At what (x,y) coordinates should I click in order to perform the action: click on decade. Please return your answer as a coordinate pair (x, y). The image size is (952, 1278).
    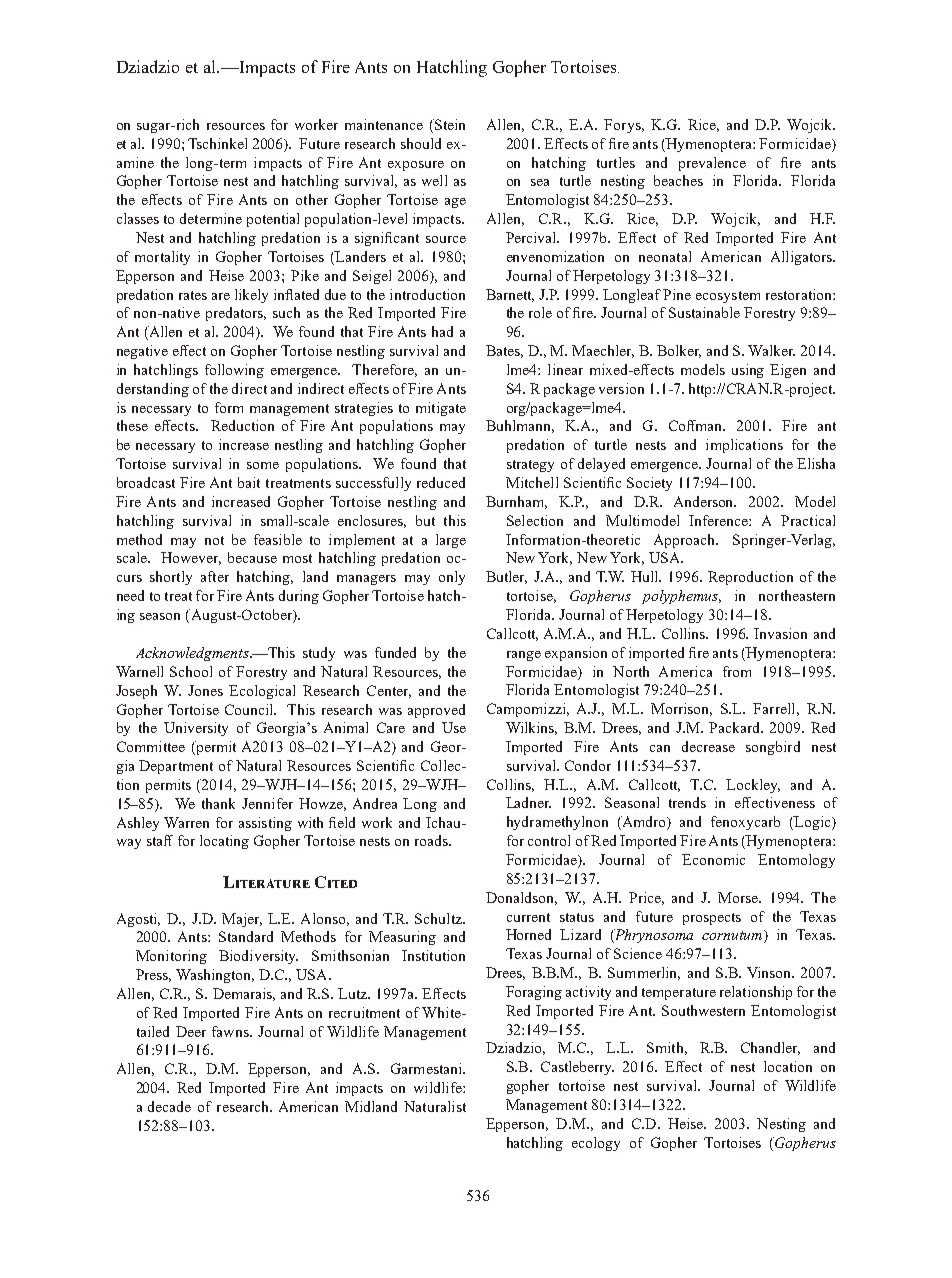
    Looking at the image, I should click on (169, 1106).
